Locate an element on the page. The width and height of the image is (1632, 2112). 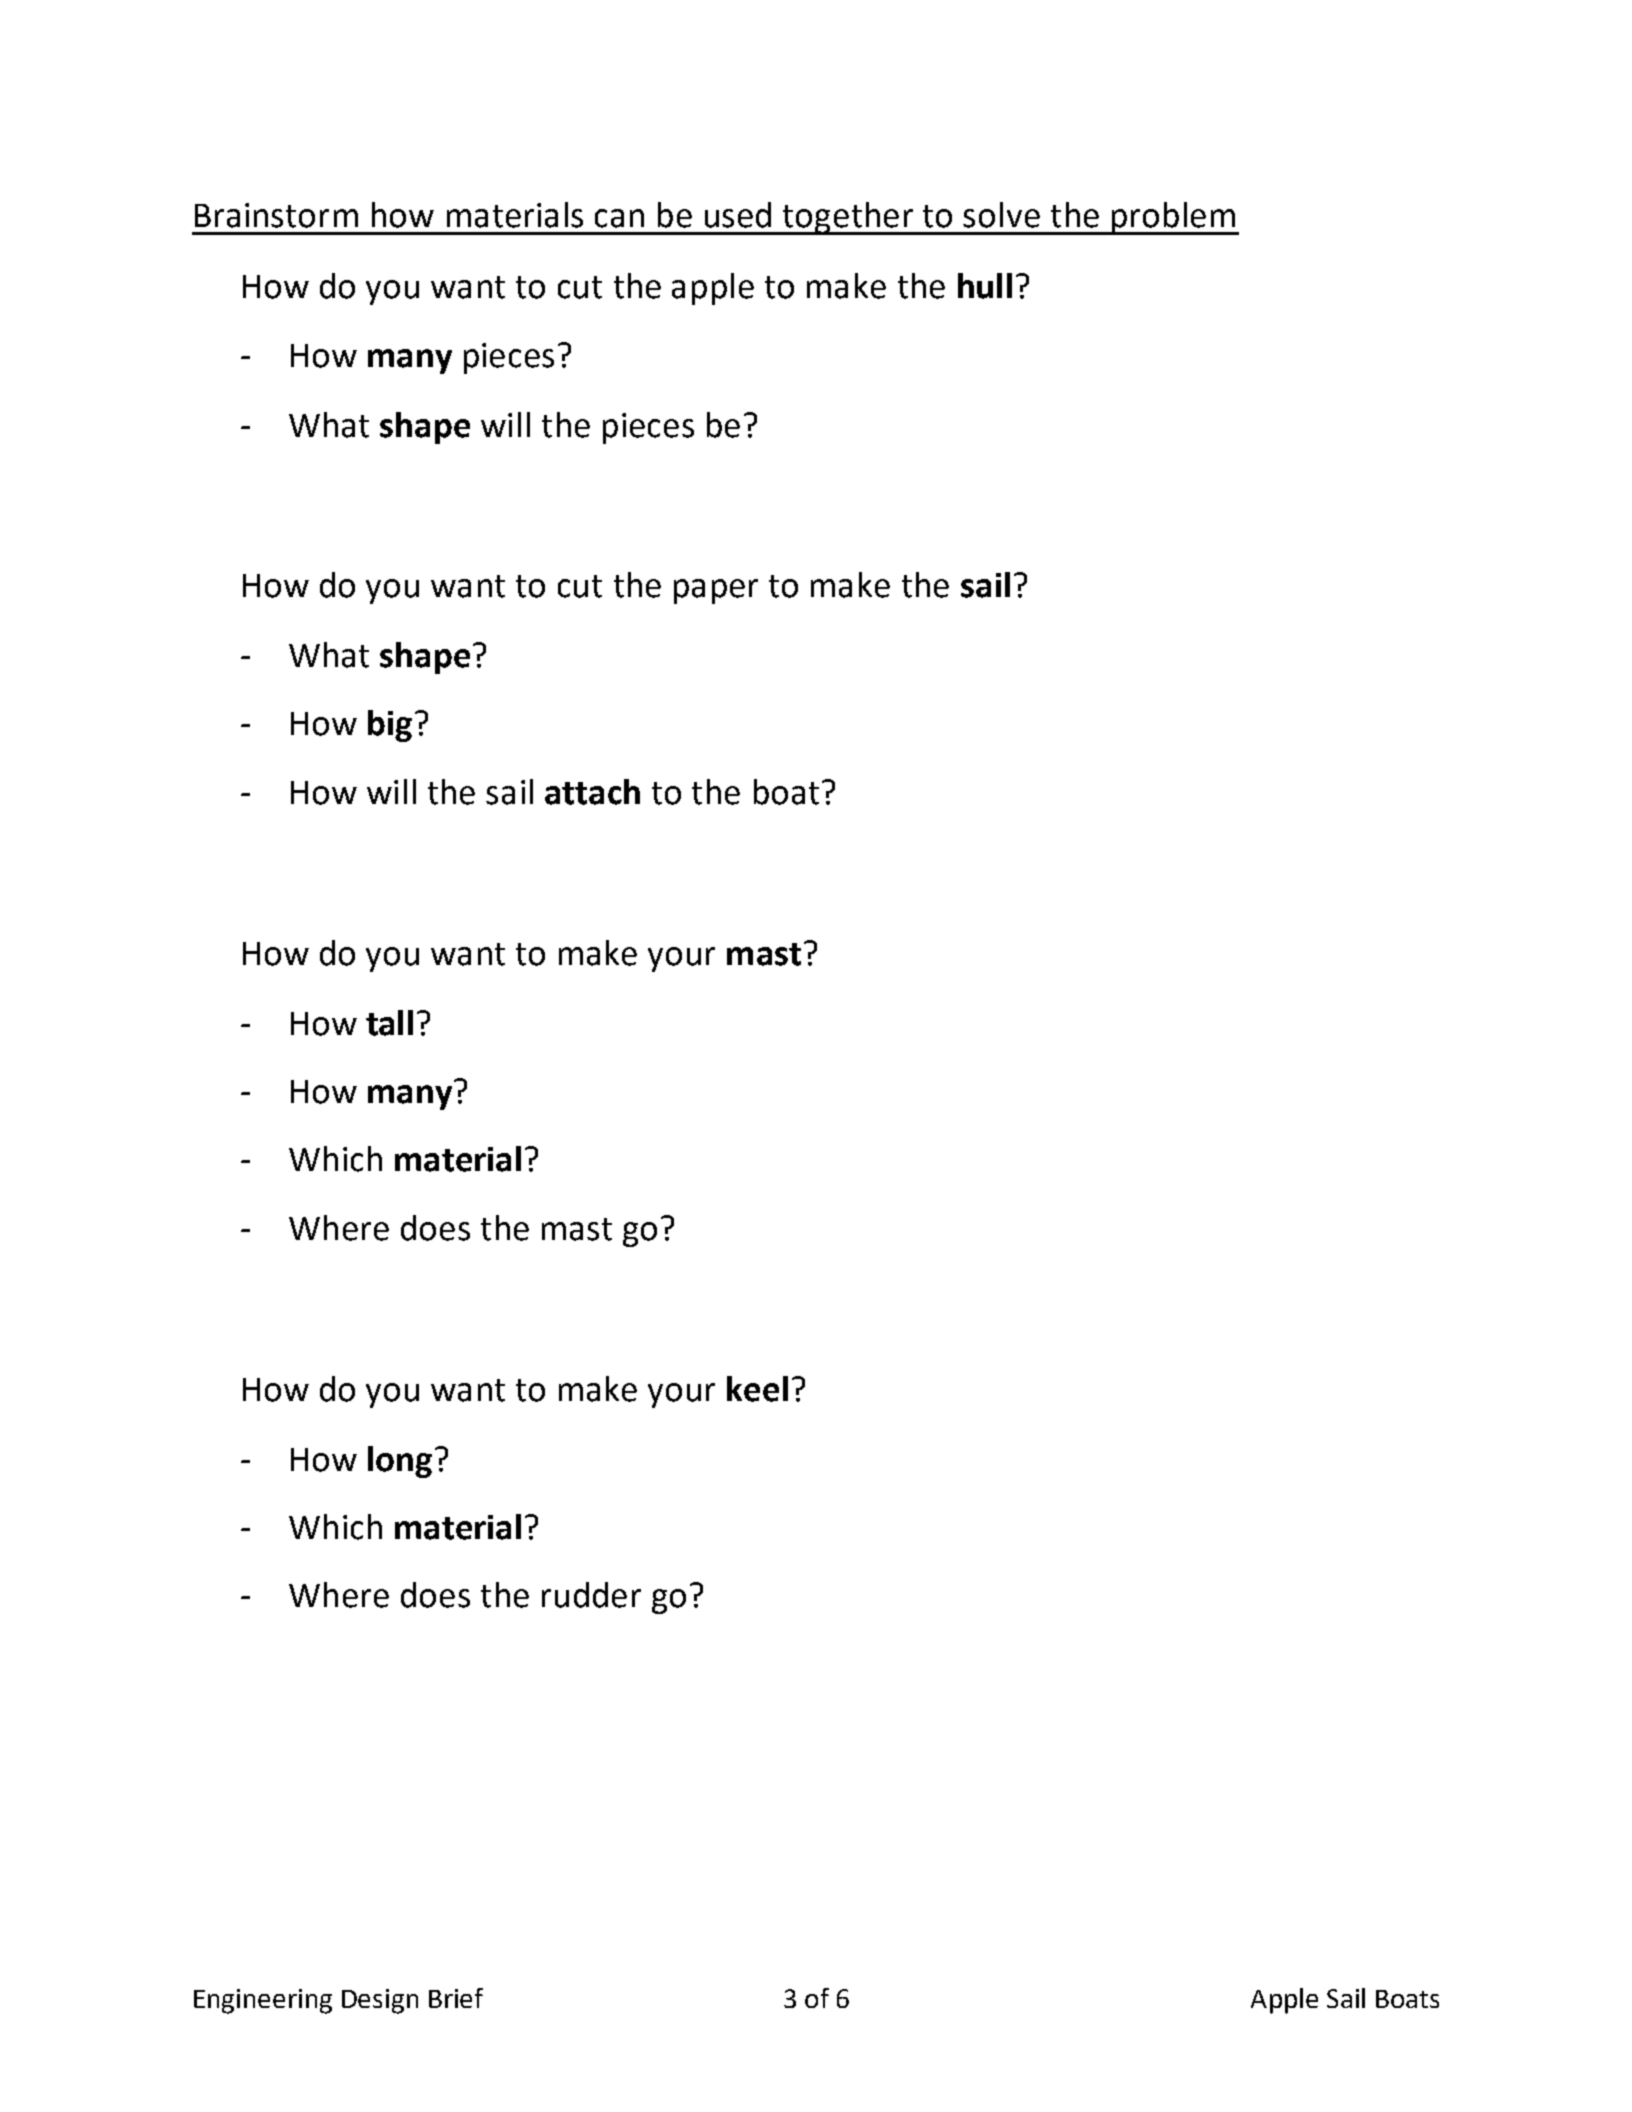
keel is located at coordinates (757, 1389).
